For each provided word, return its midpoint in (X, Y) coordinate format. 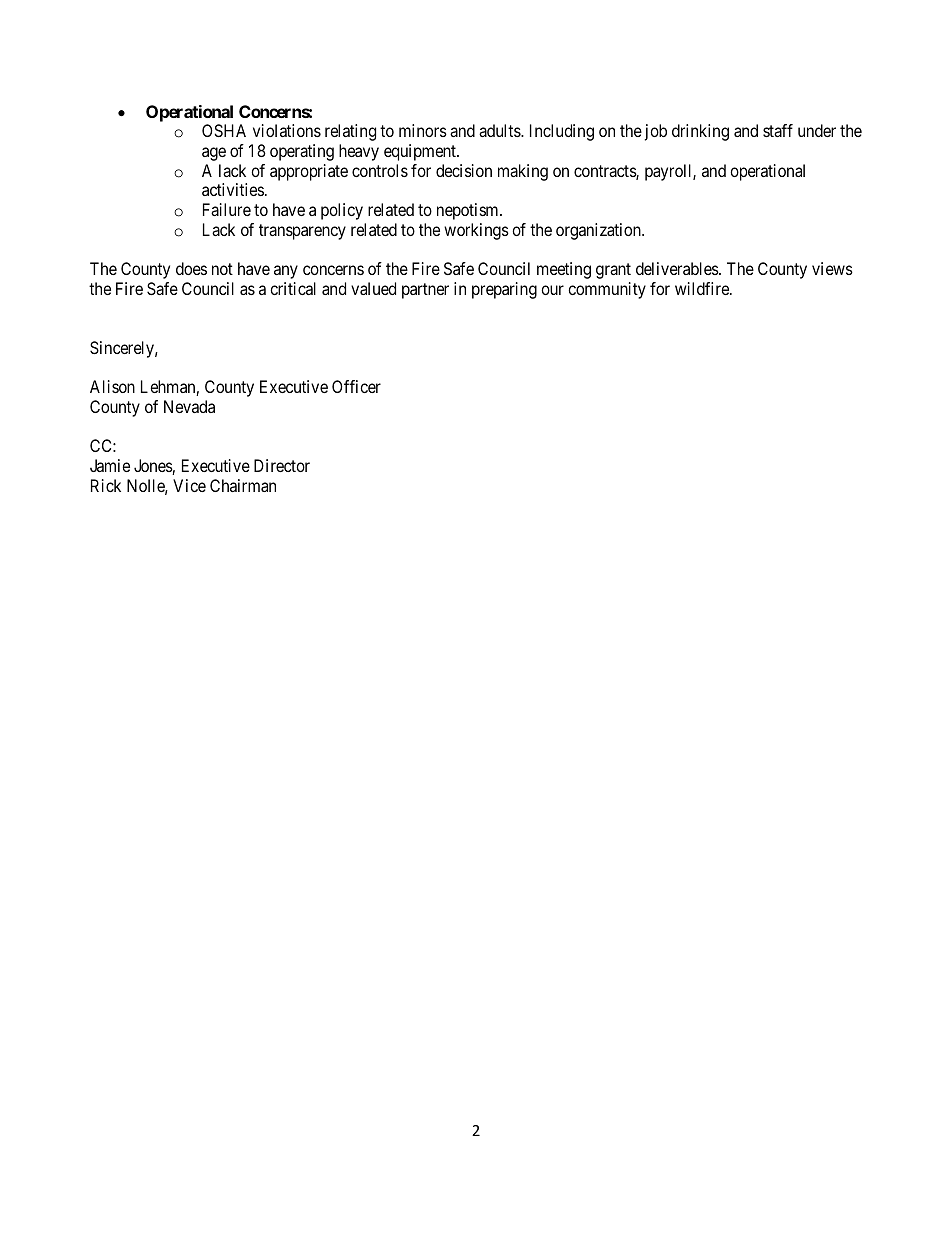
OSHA (224, 130)
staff (778, 130)
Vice (189, 485)
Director (282, 465)
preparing (504, 290)
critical (293, 288)
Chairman (243, 485)
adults (500, 130)
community (607, 290)
